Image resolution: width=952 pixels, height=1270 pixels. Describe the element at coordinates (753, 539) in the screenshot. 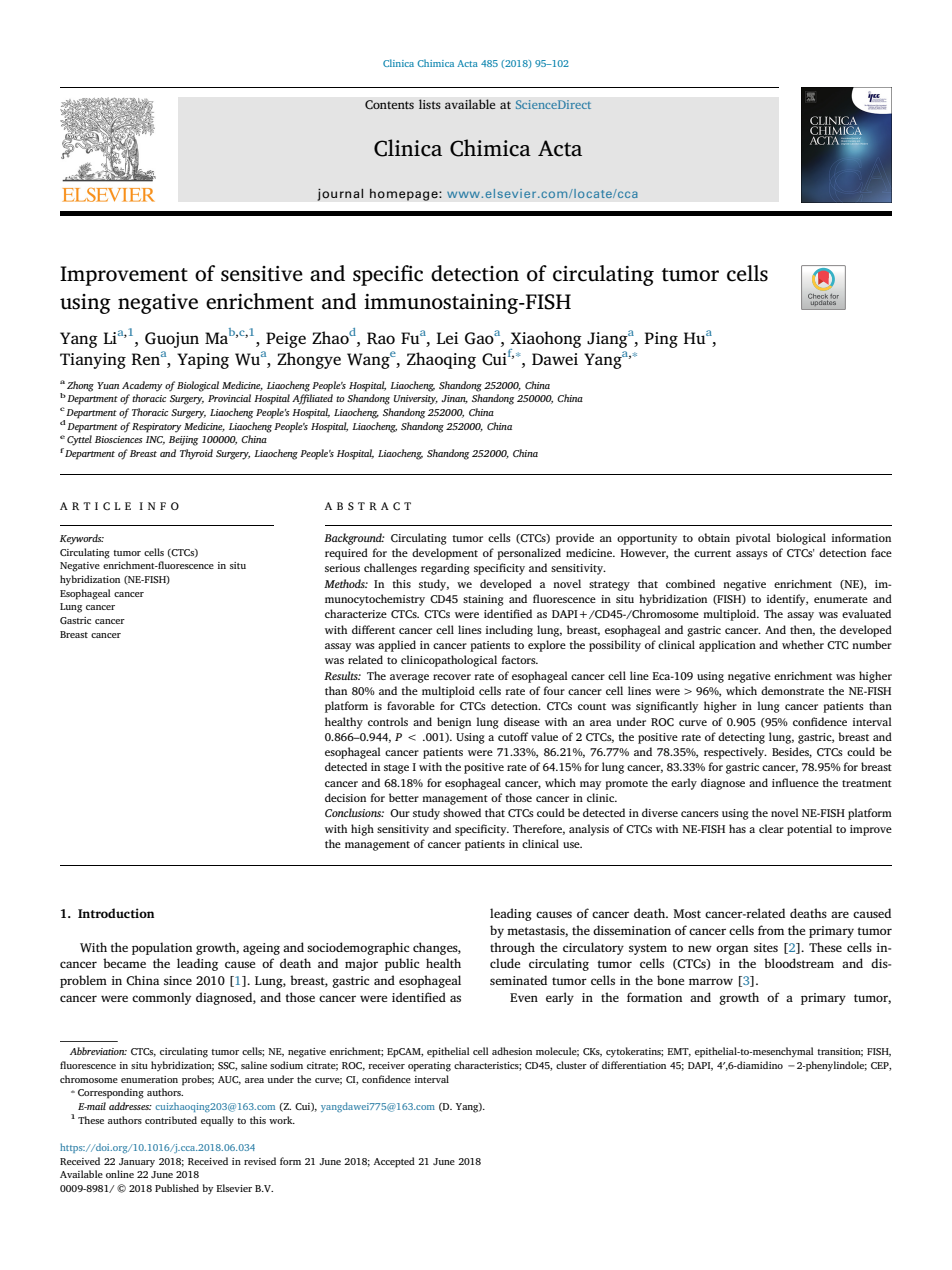

I see `pivotal` at that location.
